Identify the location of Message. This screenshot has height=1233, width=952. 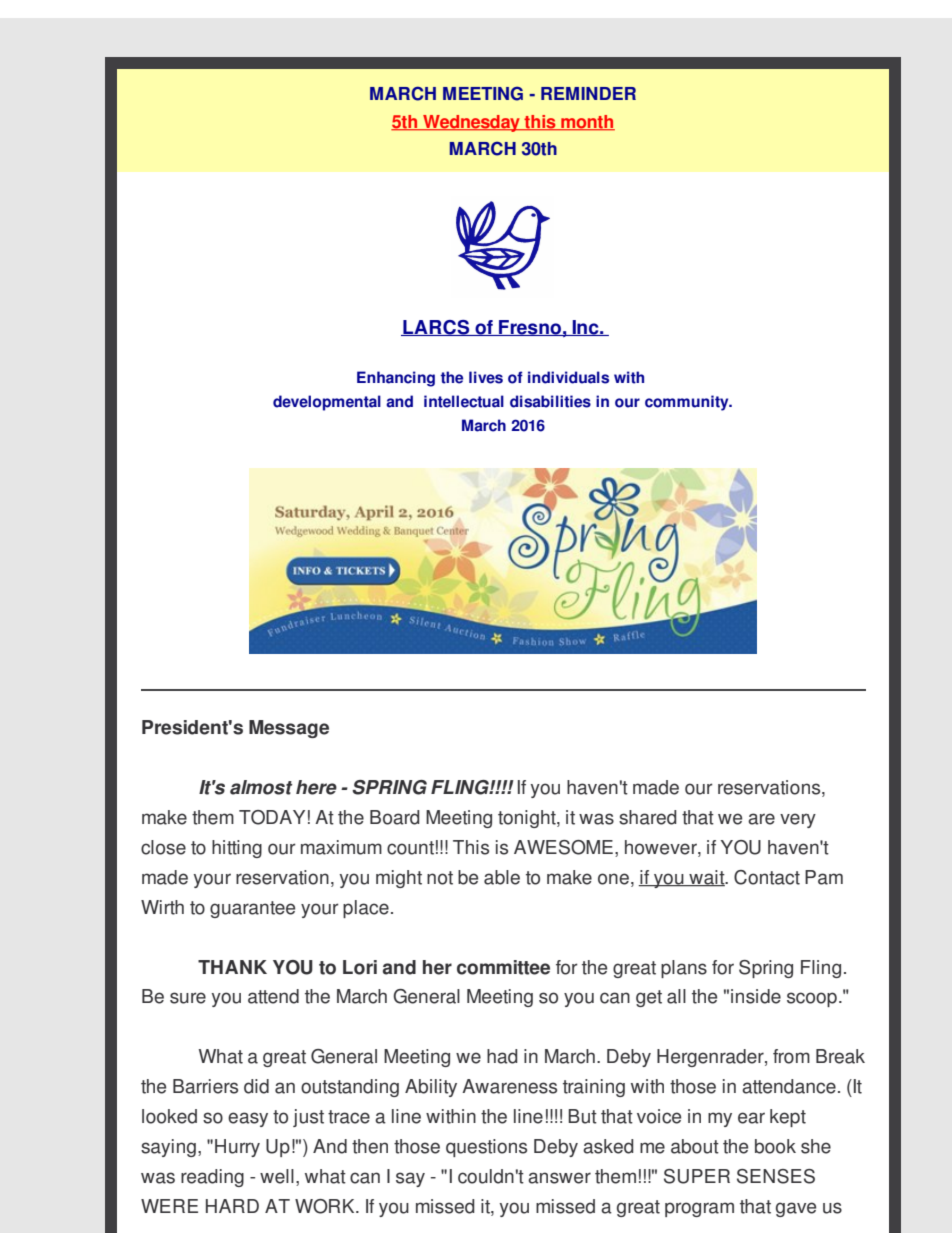
(289, 729).
